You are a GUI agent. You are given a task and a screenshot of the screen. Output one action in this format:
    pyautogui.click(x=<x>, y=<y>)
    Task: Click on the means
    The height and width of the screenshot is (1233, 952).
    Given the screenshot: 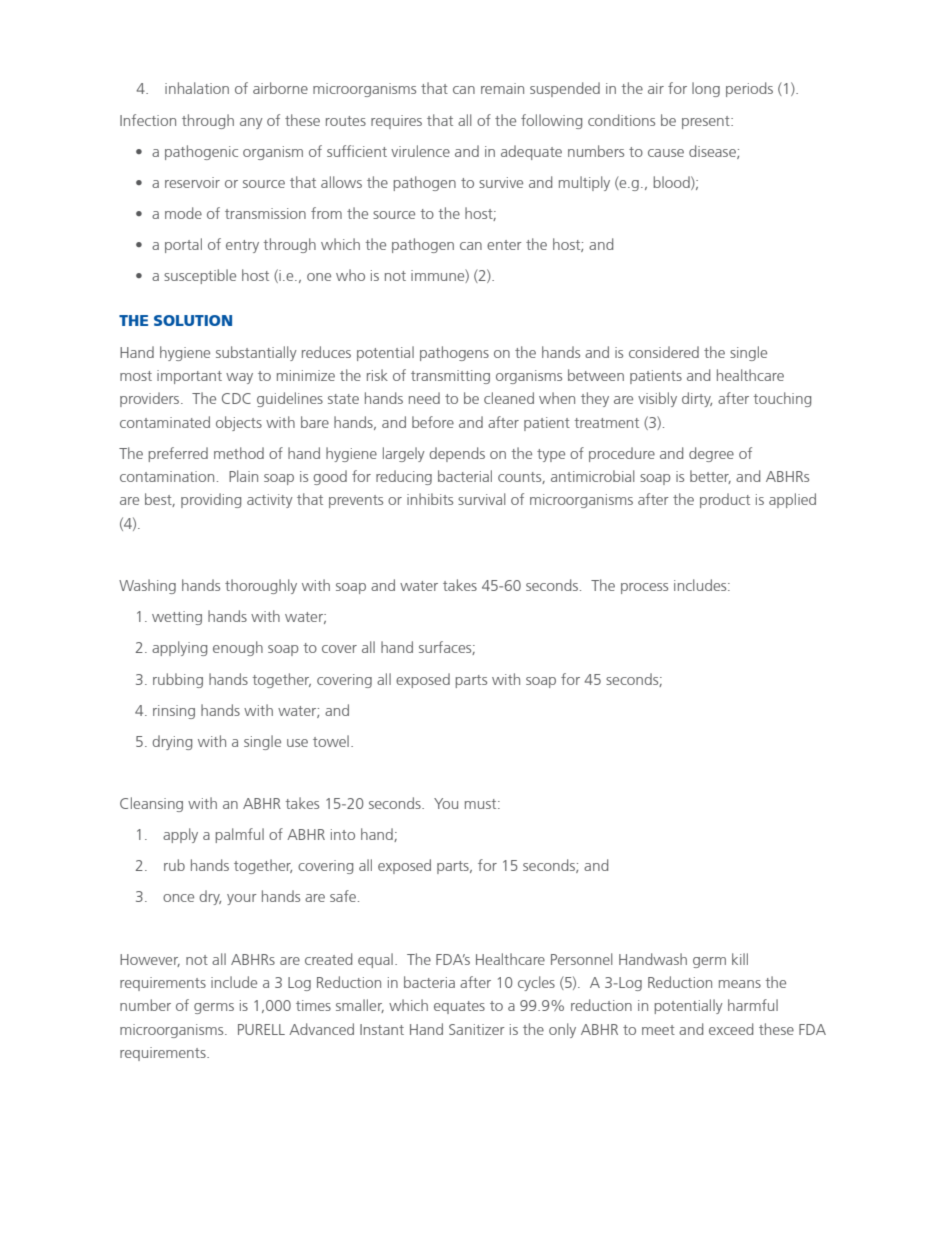 What is the action you would take?
    pyautogui.click(x=740, y=984)
